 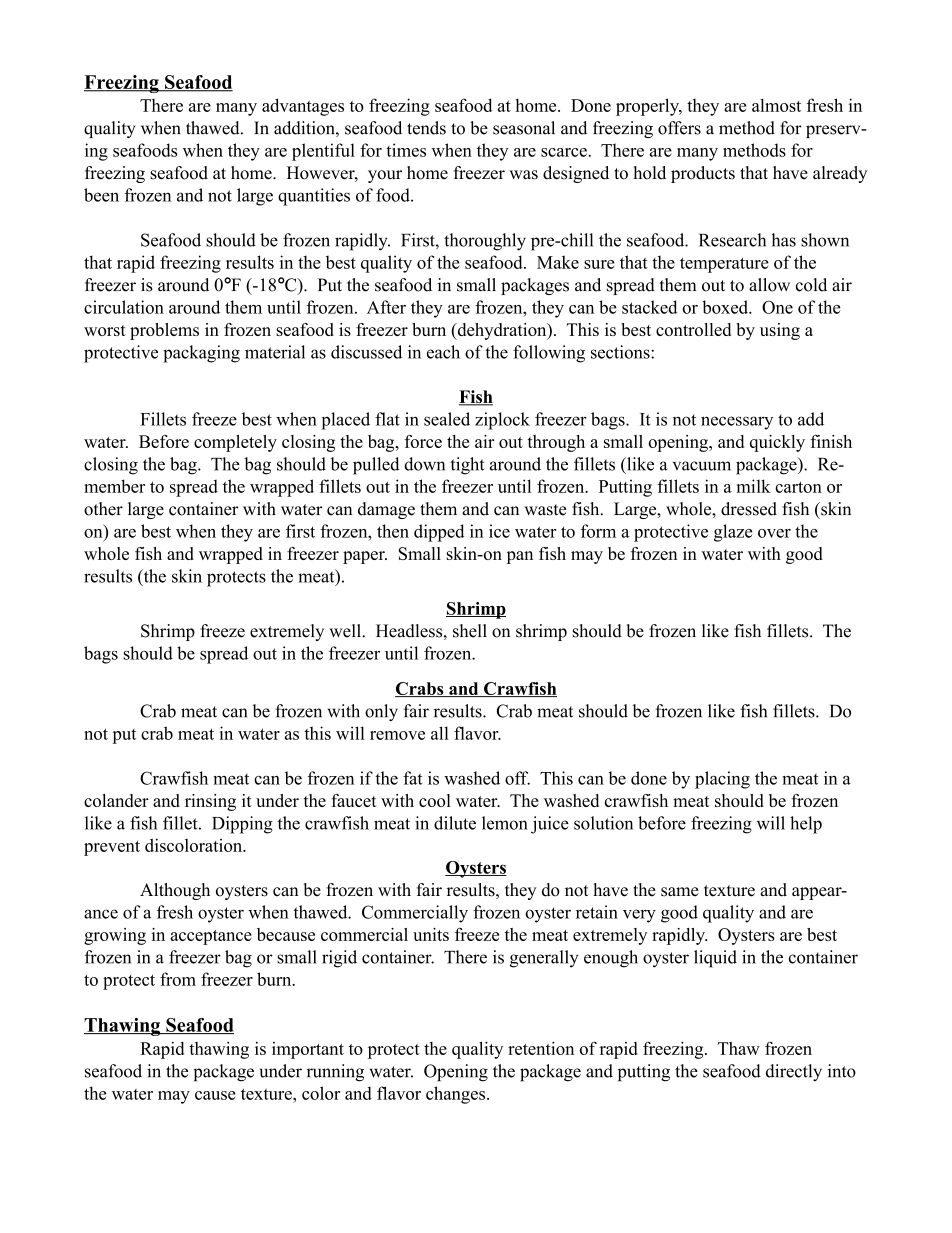 What do you see at coordinates (426, 128) in the screenshot?
I see `tends` at bounding box center [426, 128].
